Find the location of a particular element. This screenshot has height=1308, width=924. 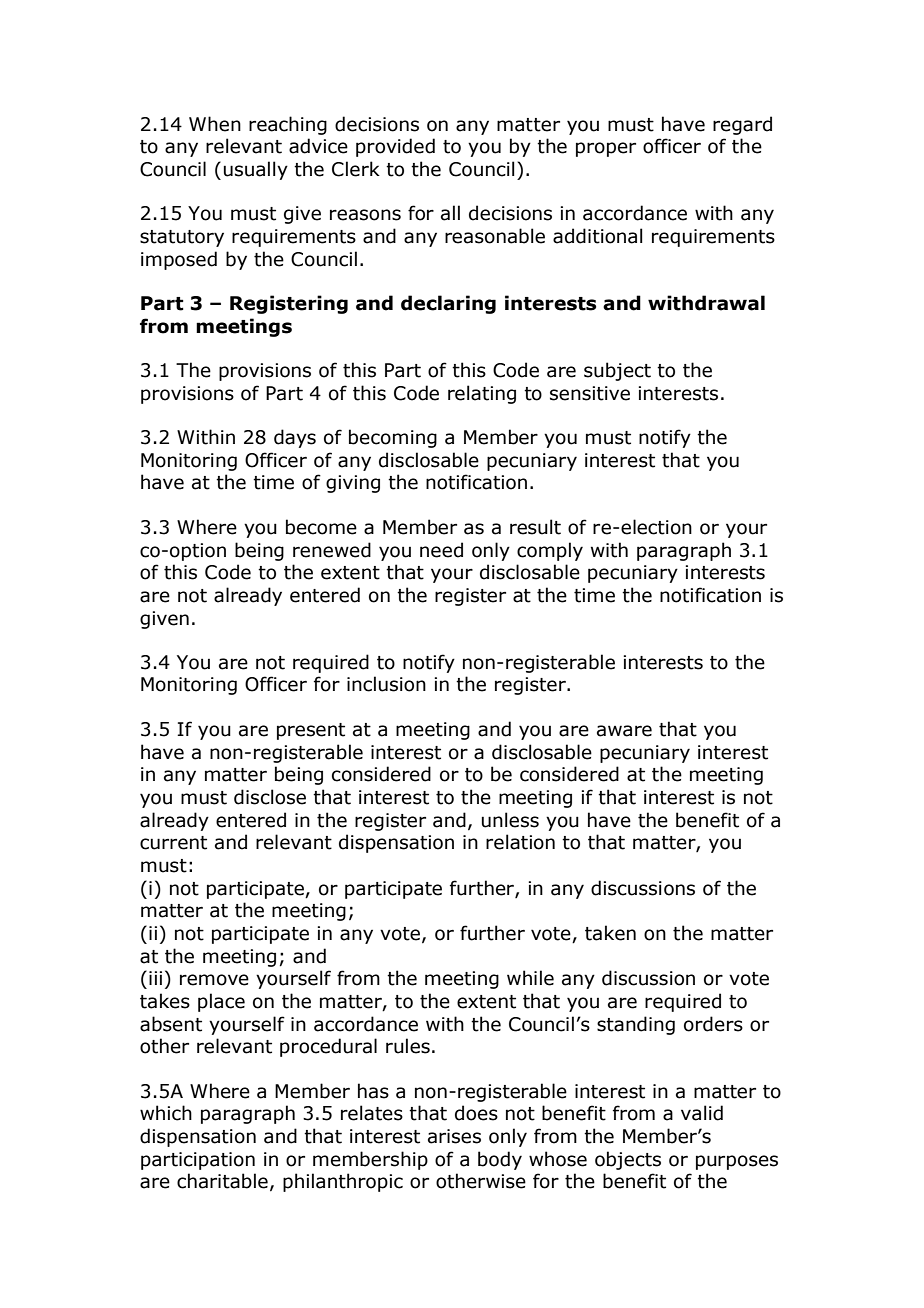

days is located at coordinates (295, 438).
